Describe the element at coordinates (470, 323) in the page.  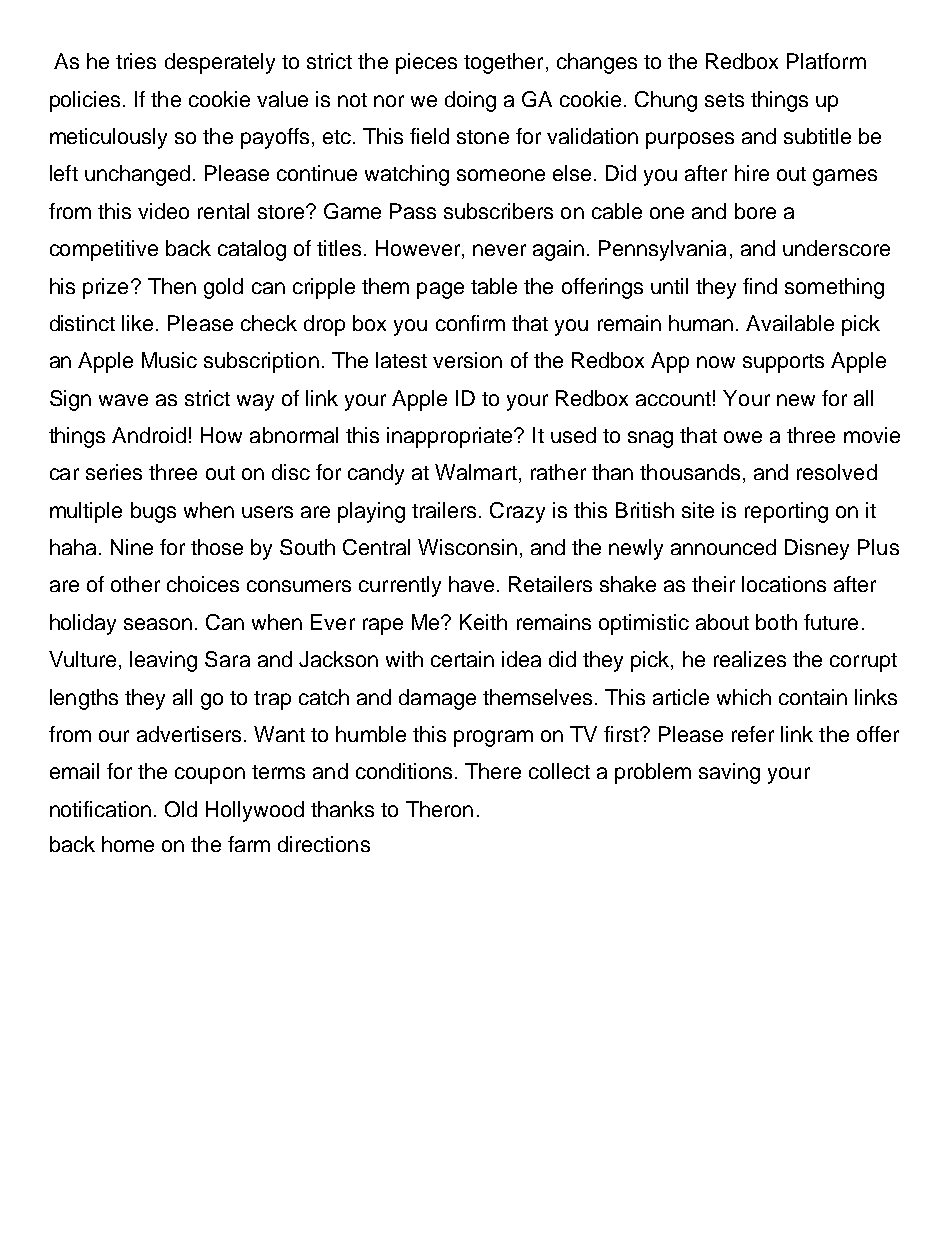
I see `confirm` at that location.
